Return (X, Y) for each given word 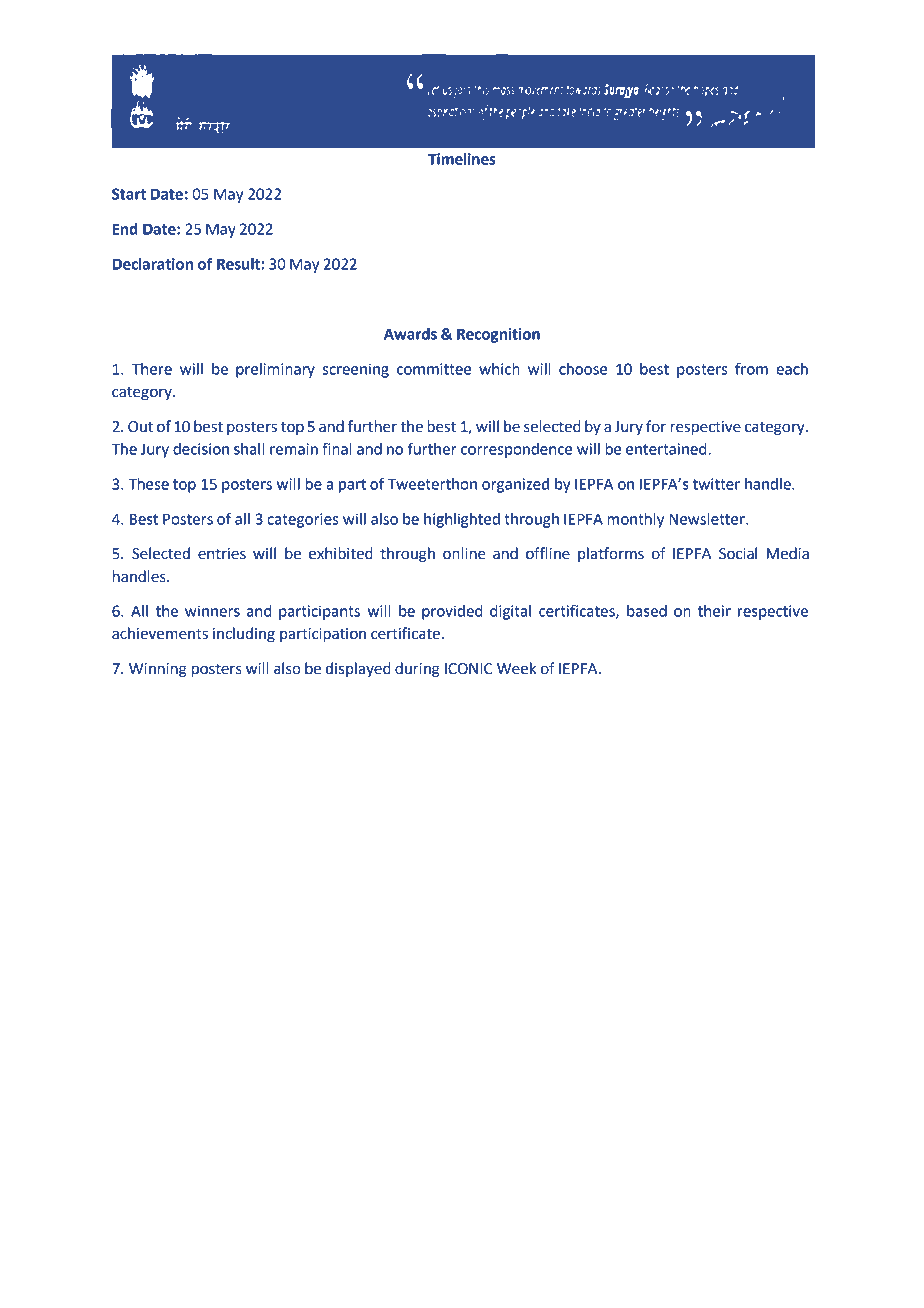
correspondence (516, 450)
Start (129, 194)
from (751, 368)
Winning (158, 670)
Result (239, 264)
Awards (410, 334)
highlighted (462, 520)
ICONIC (468, 669)
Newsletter (708, 519)
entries (222, 554)
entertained (667, 449)
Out (140, 427)
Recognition (498, 335)
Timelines (462, 159)
